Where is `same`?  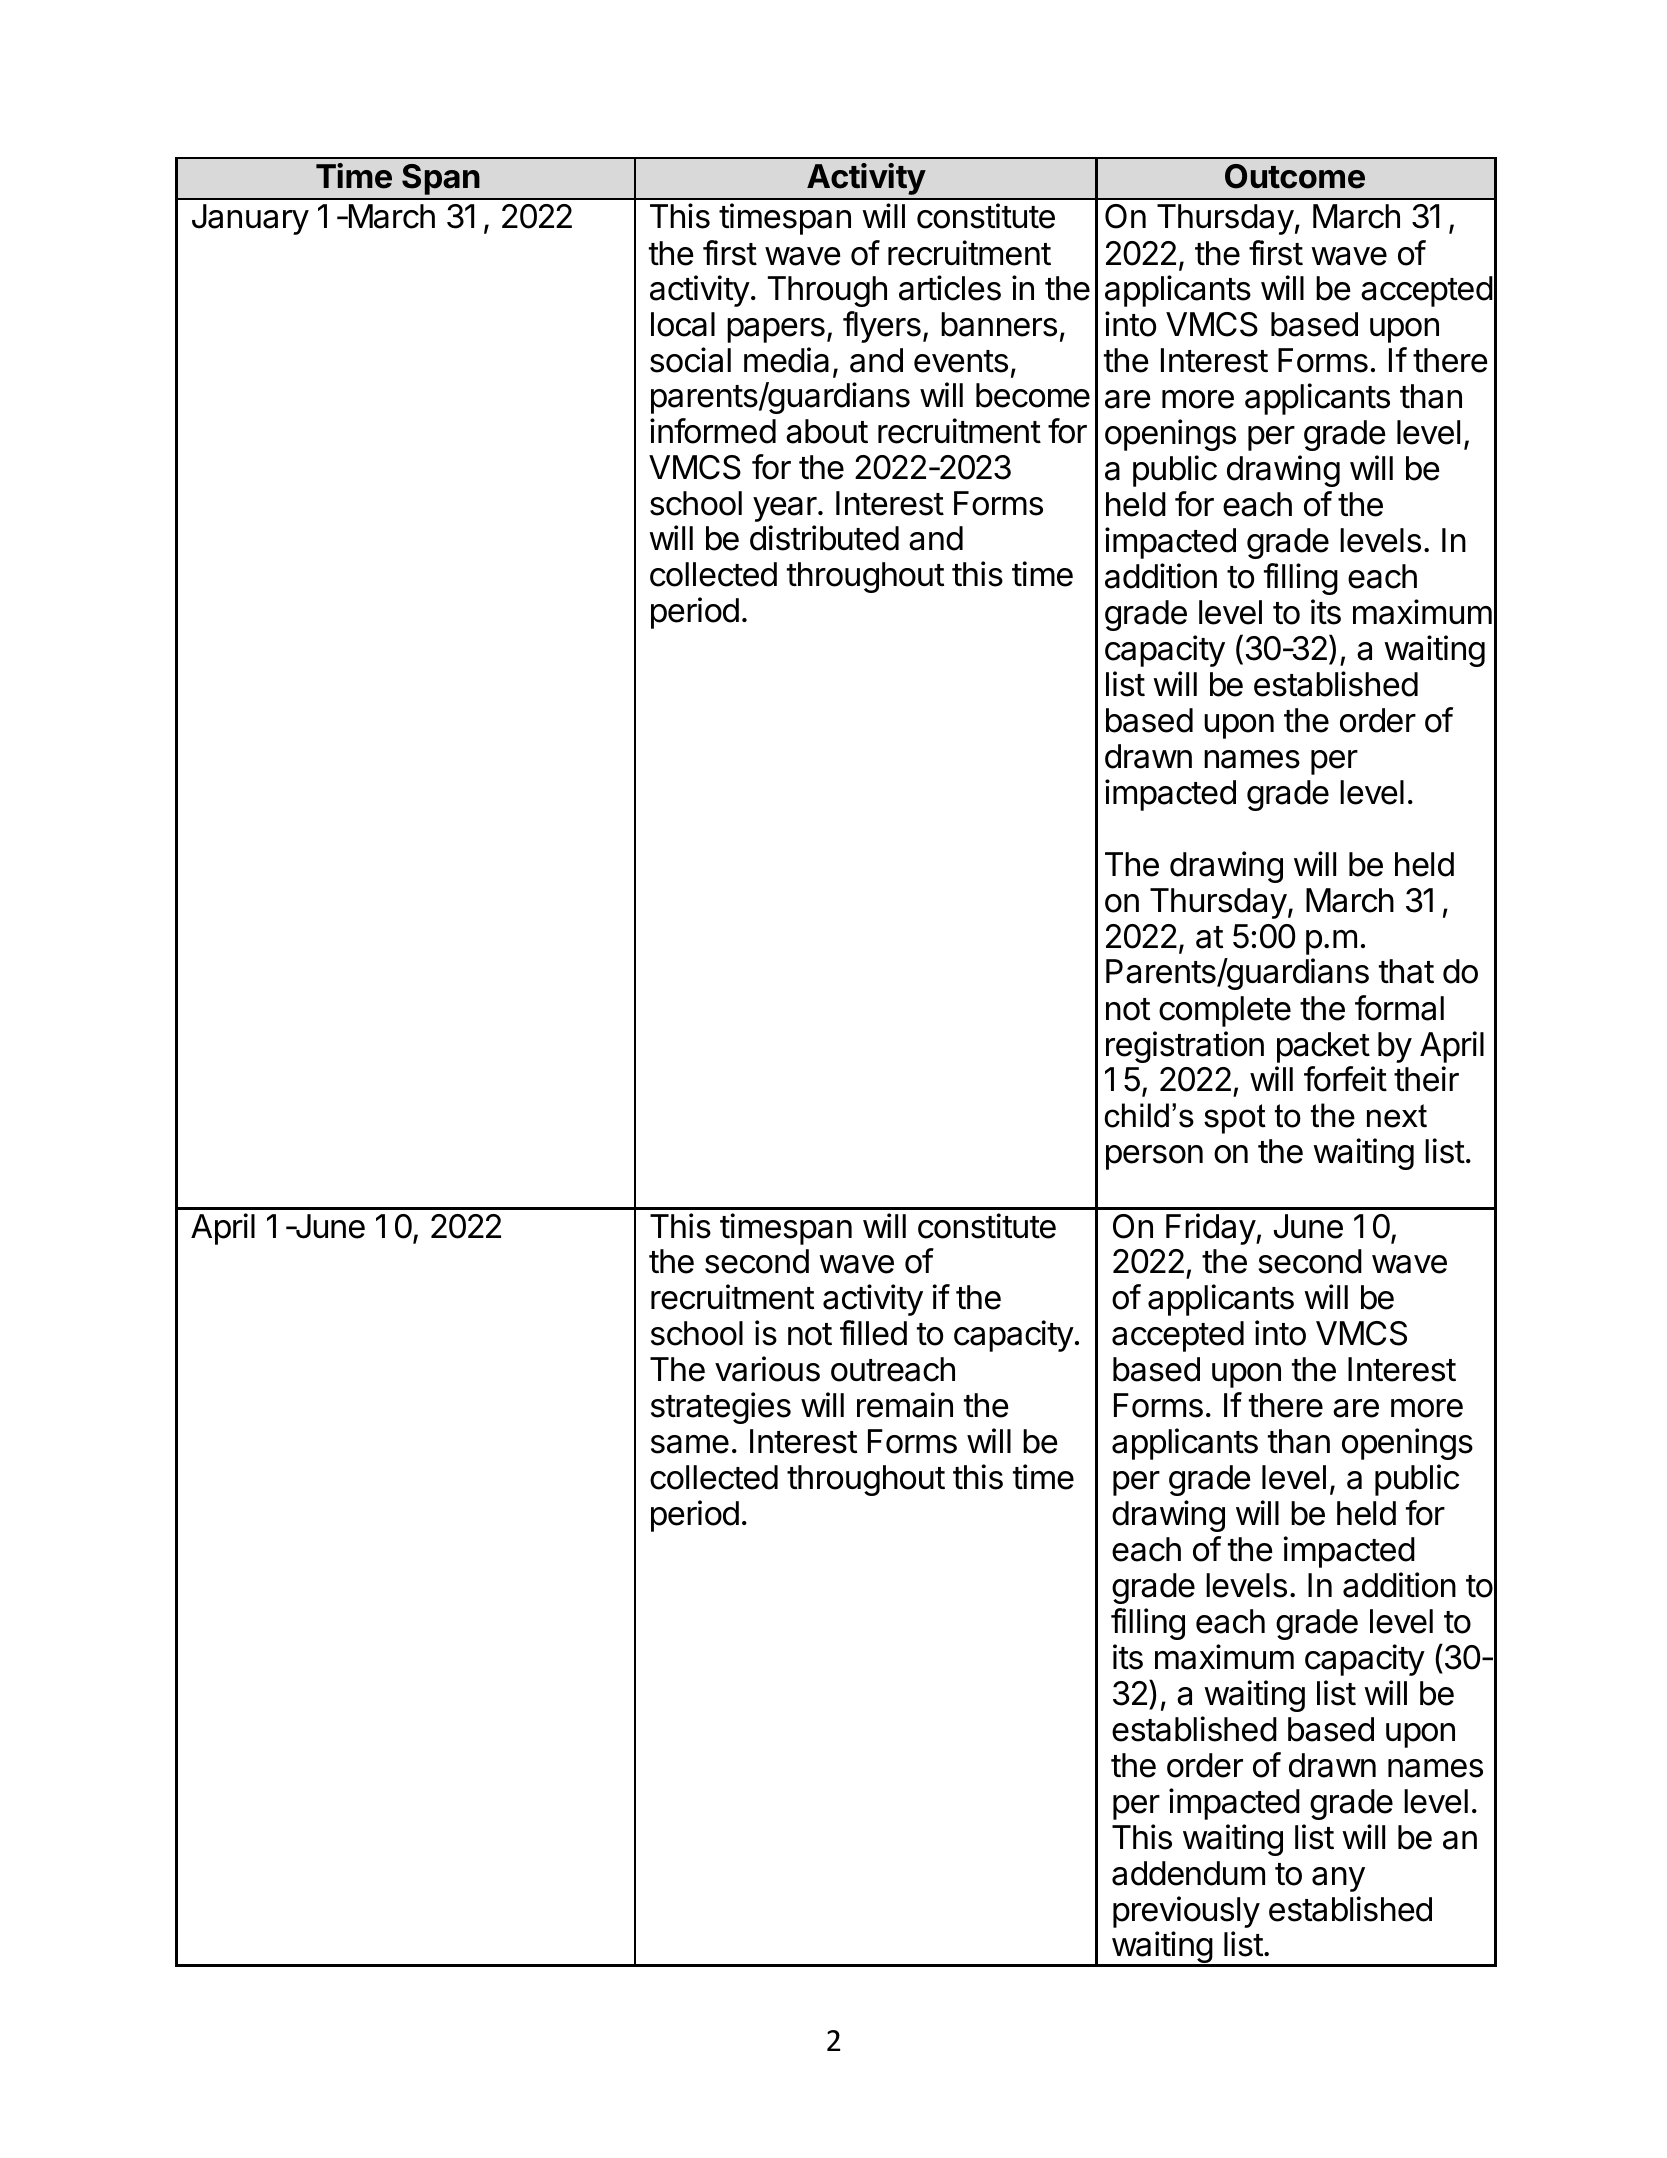
same is located at coordinates (690, 1444).
